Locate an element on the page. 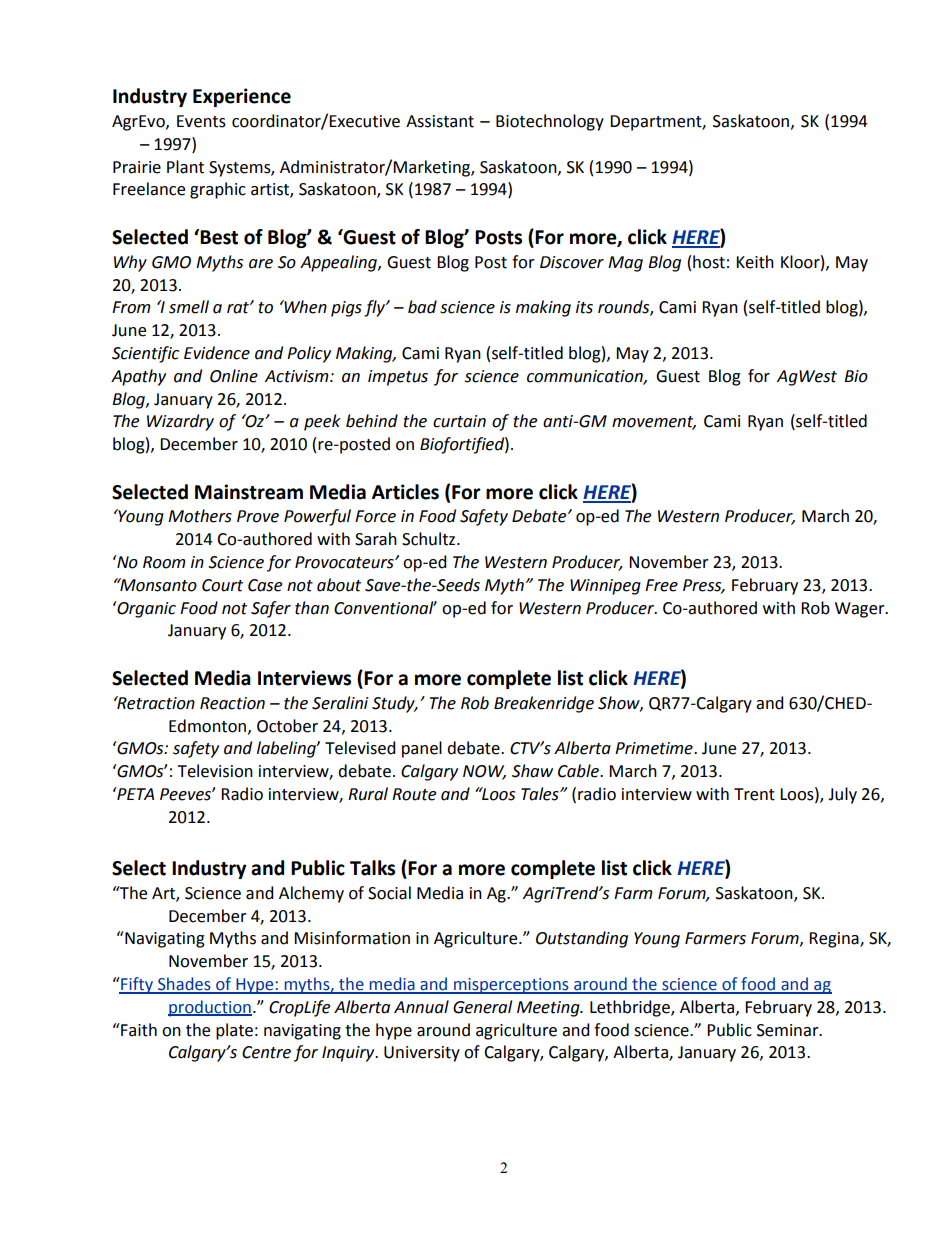  Schultz is located at coordinates (430, 539).
